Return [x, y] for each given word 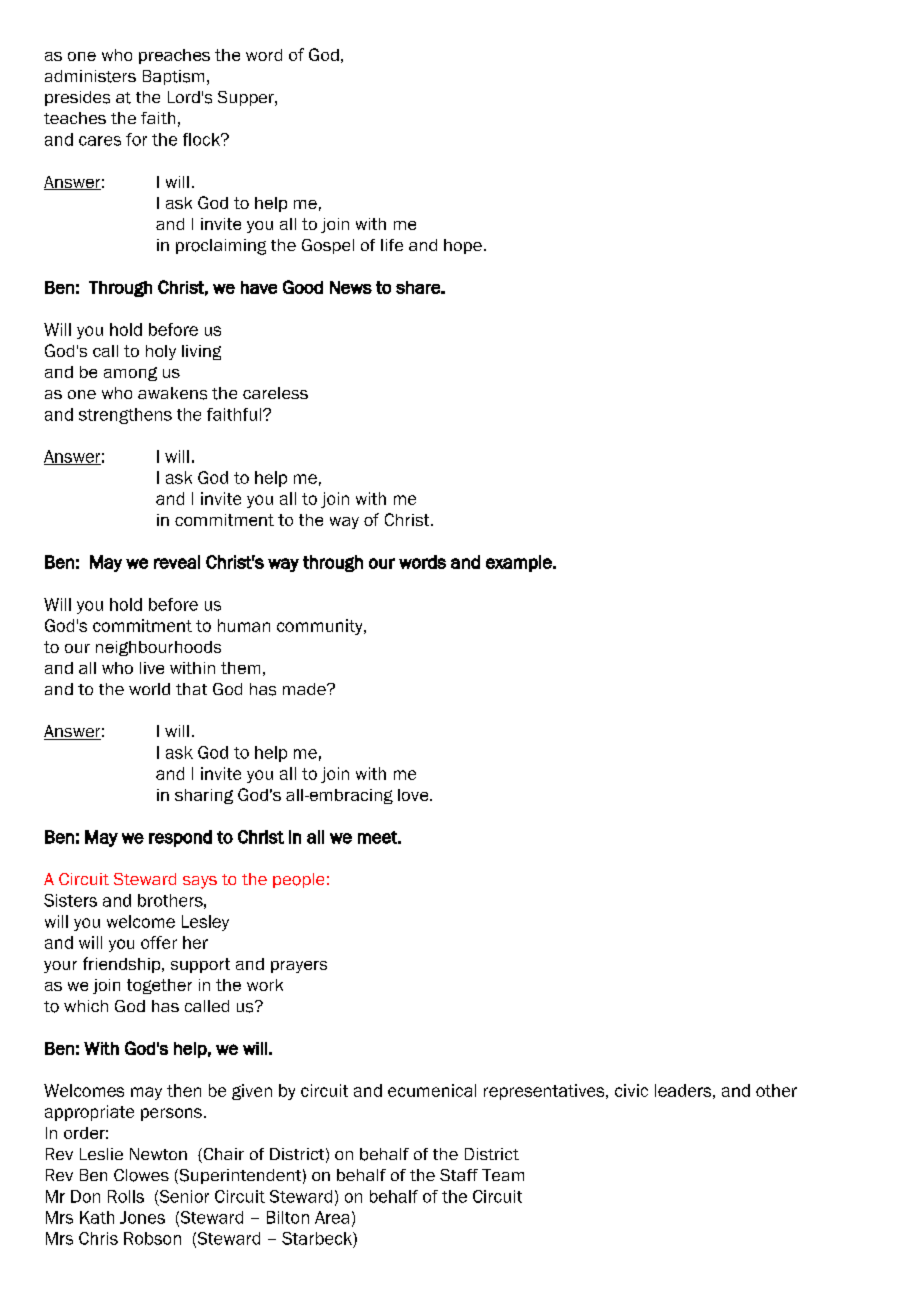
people [298, 880]
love [414, 795]
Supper [247, 98]
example [520, 563]
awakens [172, 393]
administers [90, 76]
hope [463, 246]
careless [275, 393]
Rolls [126, 1196]
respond [180, 838]
